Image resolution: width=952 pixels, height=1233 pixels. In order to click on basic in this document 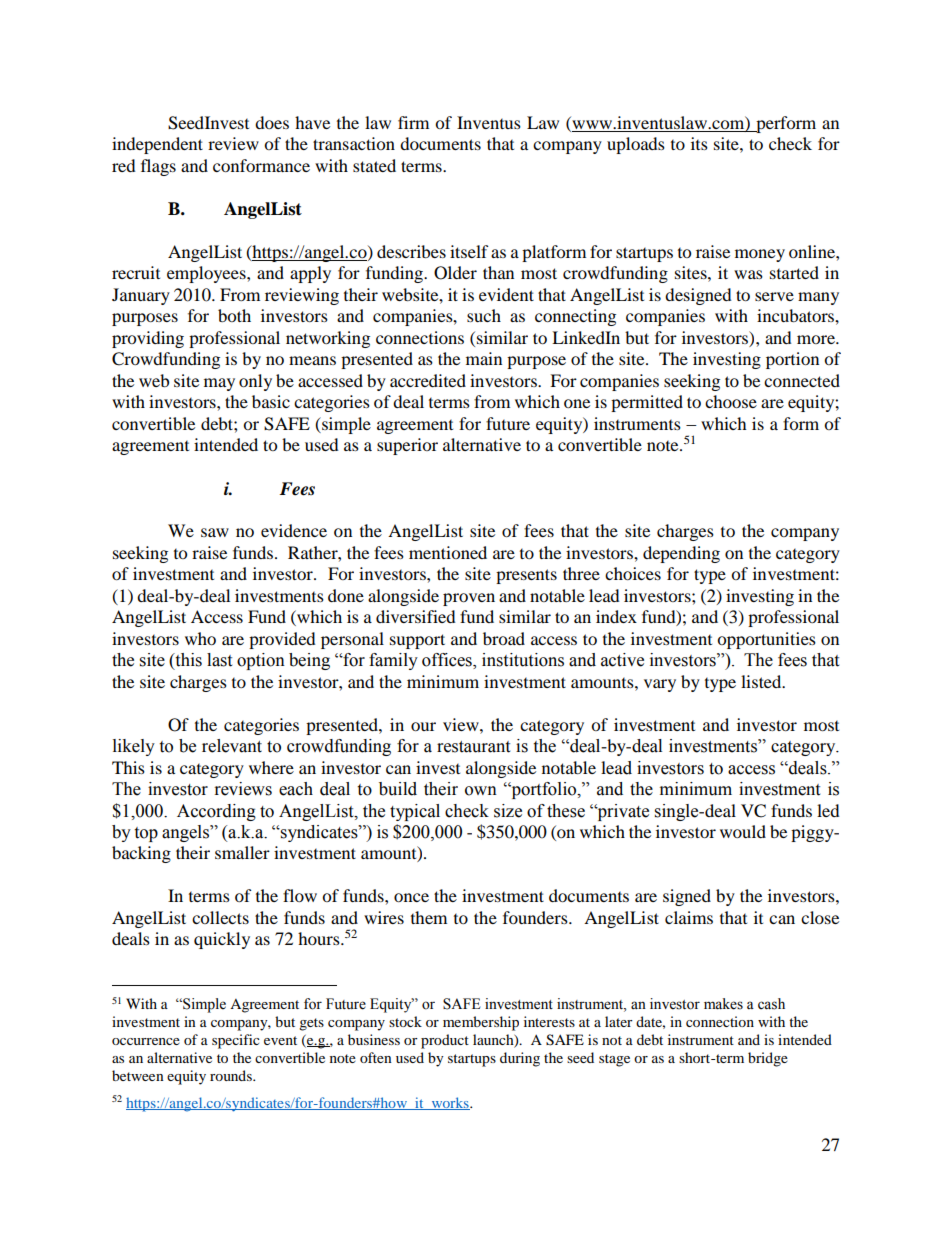, I will do `click(271, 401)`.
